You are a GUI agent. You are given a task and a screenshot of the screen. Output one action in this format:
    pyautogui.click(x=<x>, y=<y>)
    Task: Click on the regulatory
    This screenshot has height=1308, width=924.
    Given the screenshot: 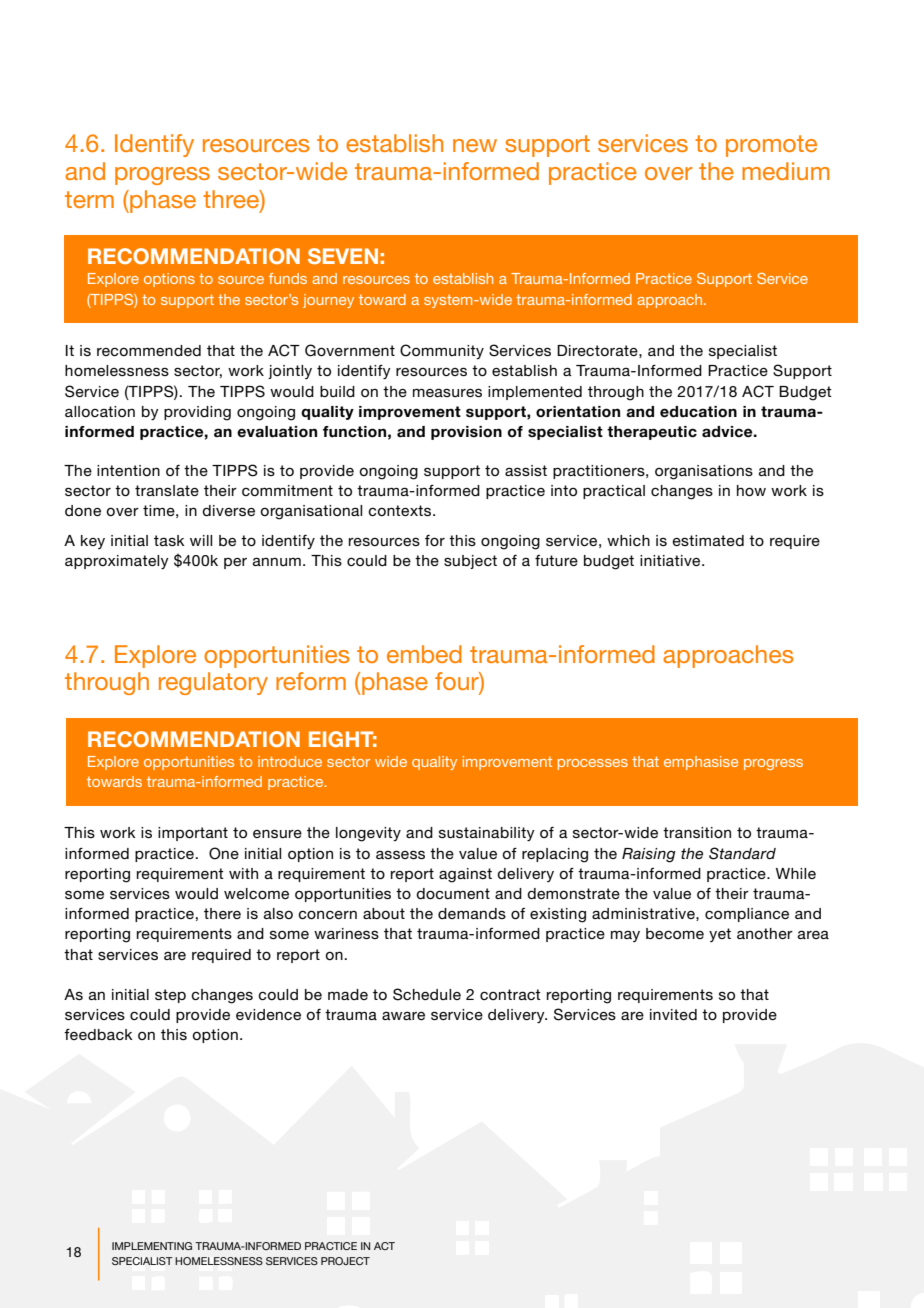 What is the action you would take?
    pyautogui.click(x=213, y=683)
